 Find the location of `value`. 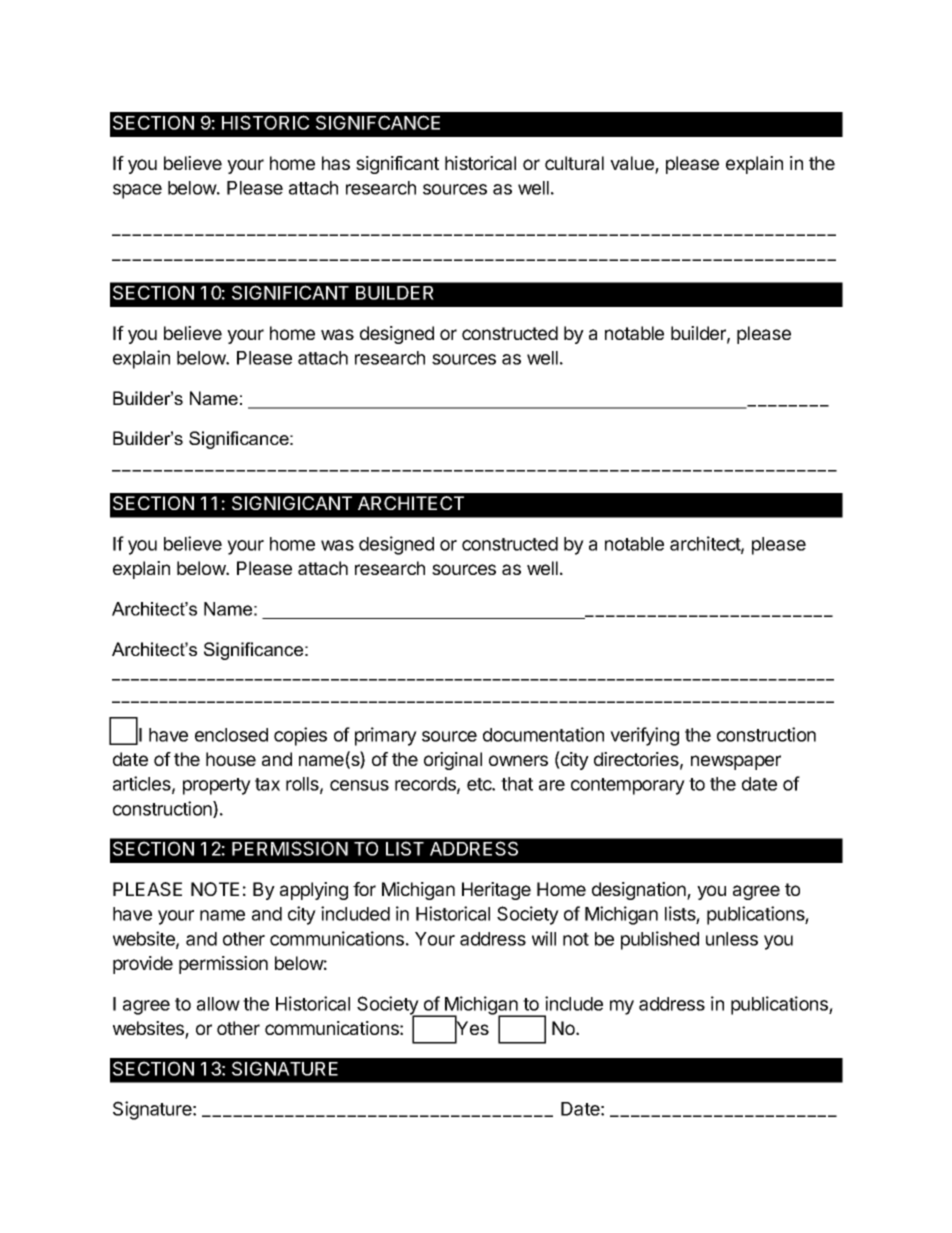

value is located at coordinates (633, 164).
